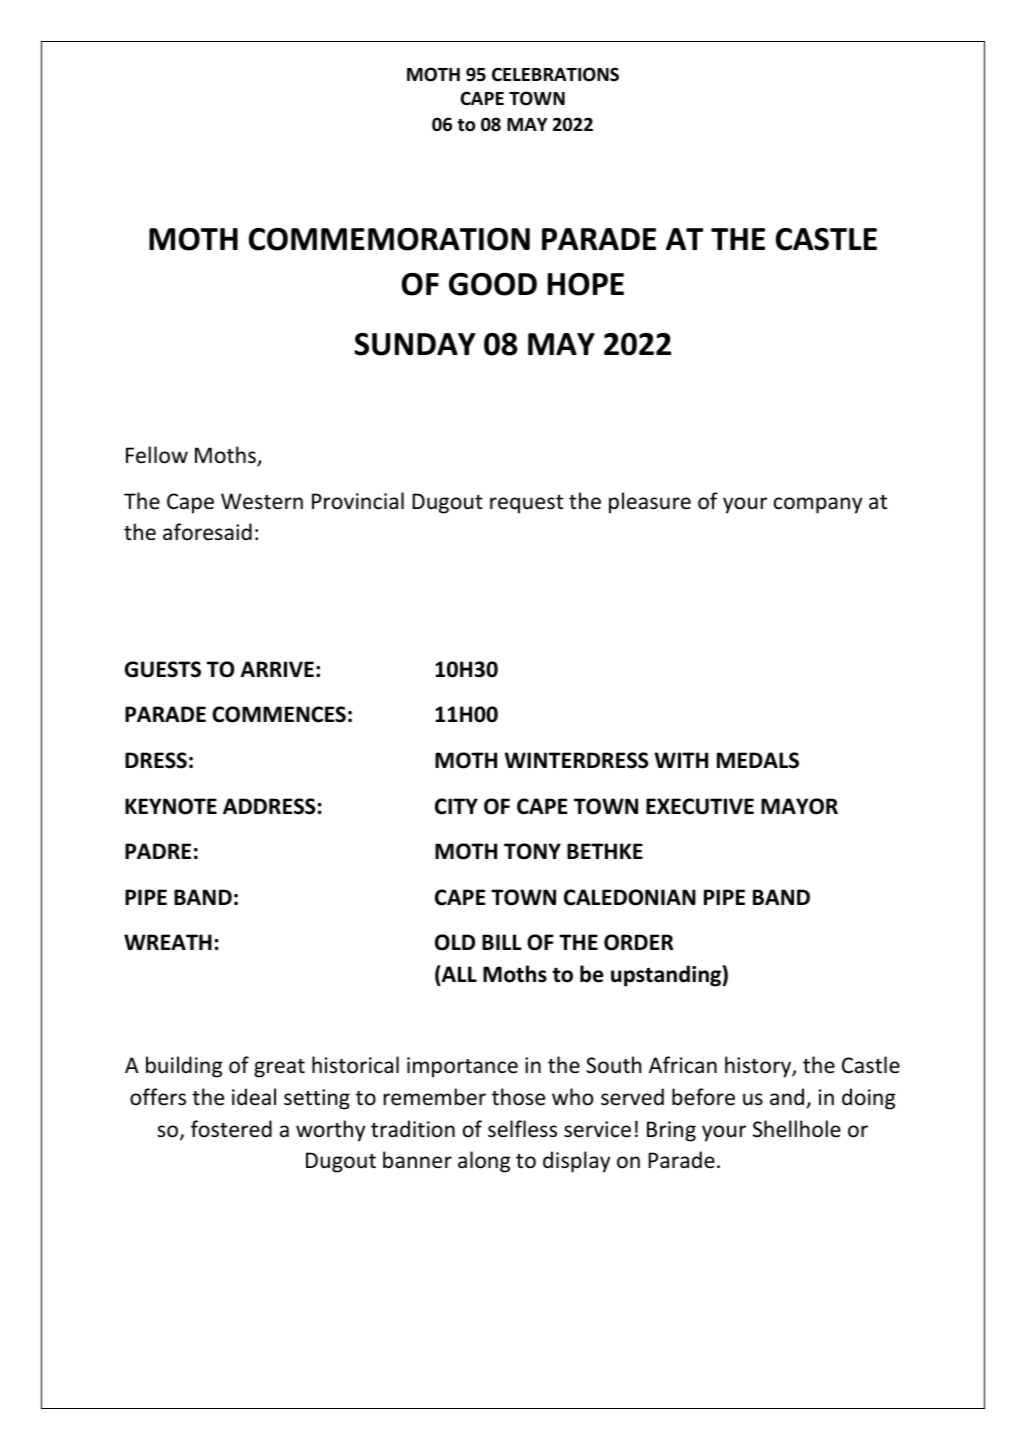 Image resolution: width=1026 pixels, height=1450 pixels. I want to click on HOPE, so click(586, 284).
